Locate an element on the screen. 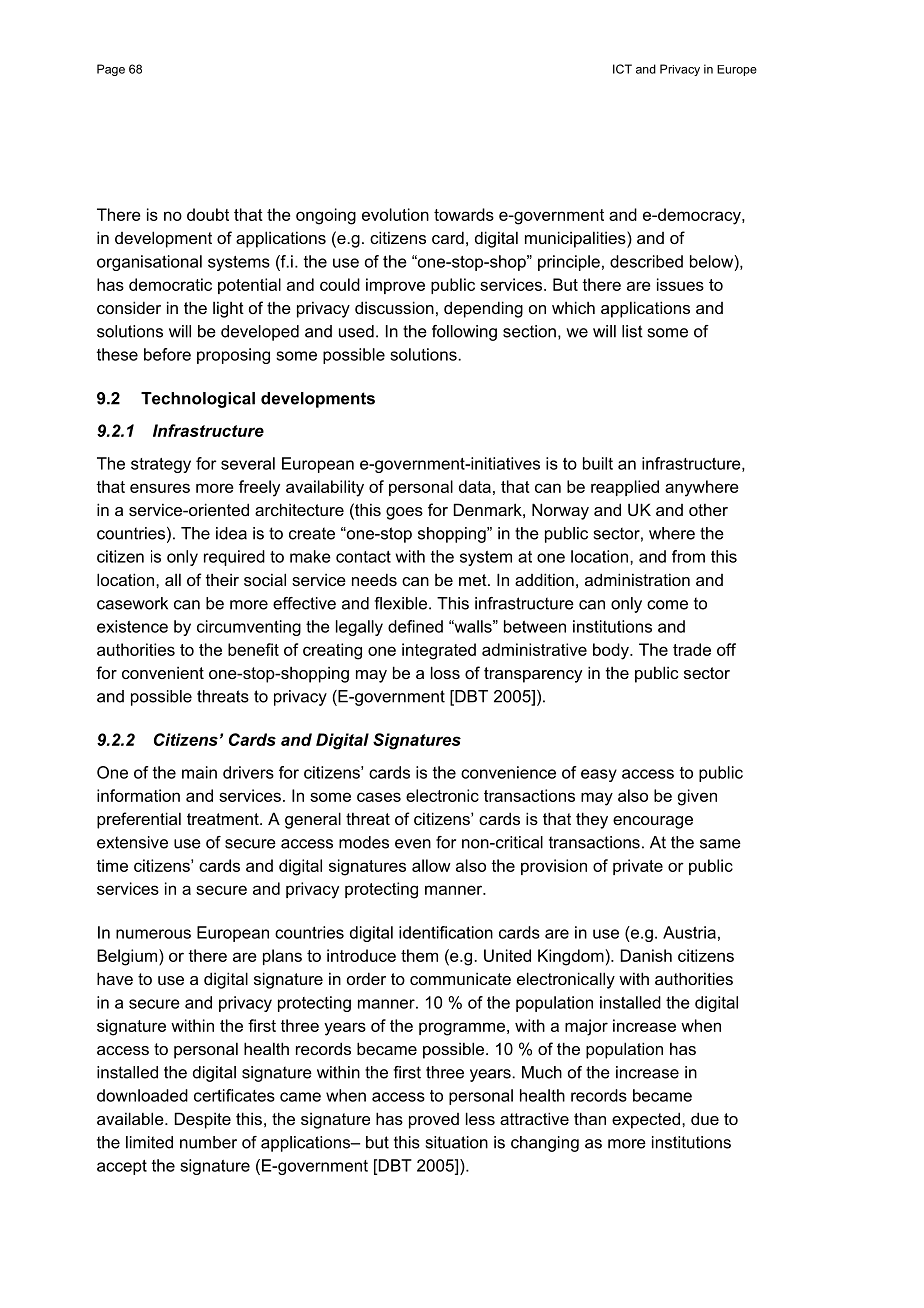  existence is located at coordinates (132, 626).
